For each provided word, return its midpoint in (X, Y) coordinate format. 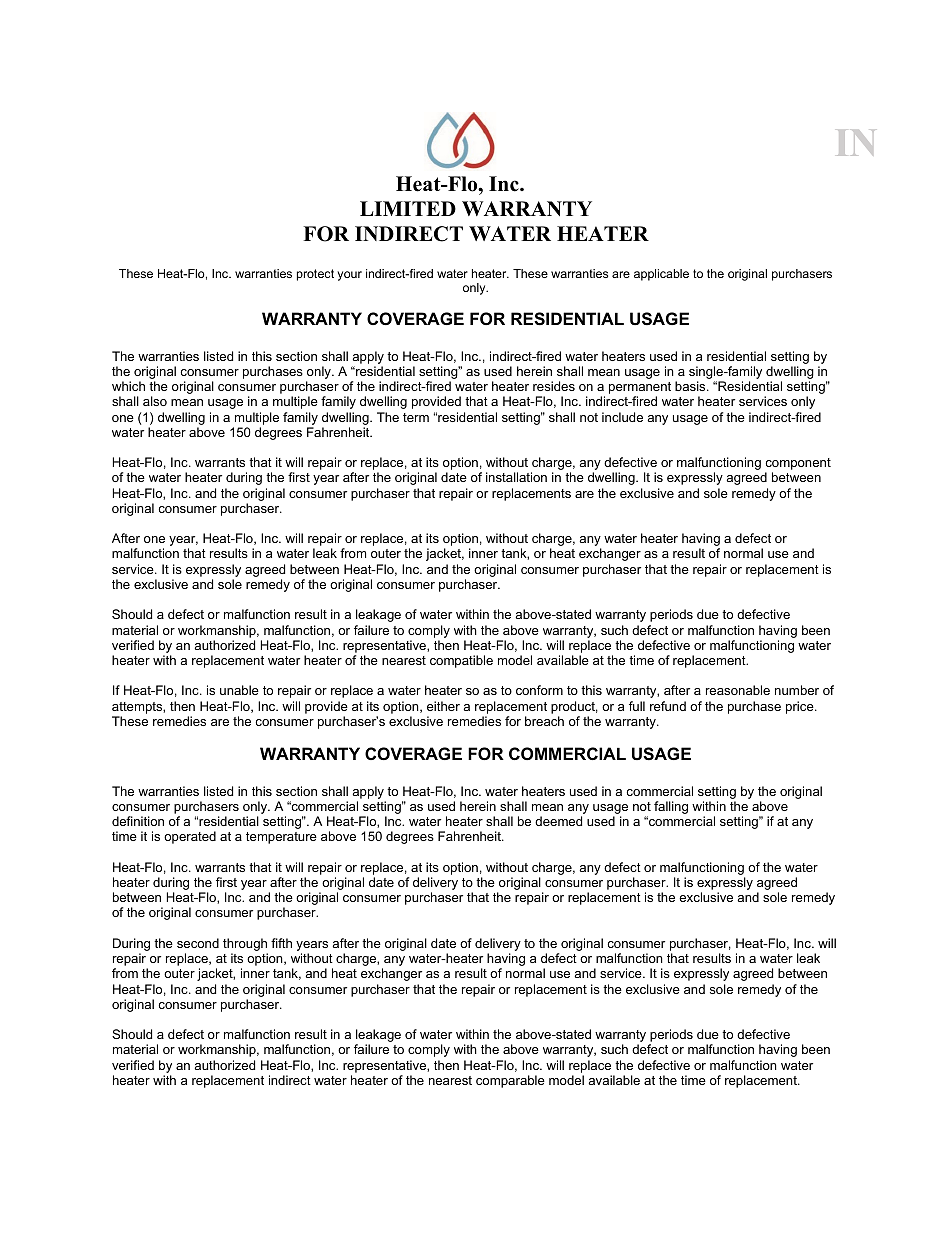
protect (315, 275)
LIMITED (408, 208)
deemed (558, 821)
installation (516, 477)
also (155, 401)
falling (671, 807)
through (245, 946)
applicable (661, 275)
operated (190, 837)
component (798, 465)
